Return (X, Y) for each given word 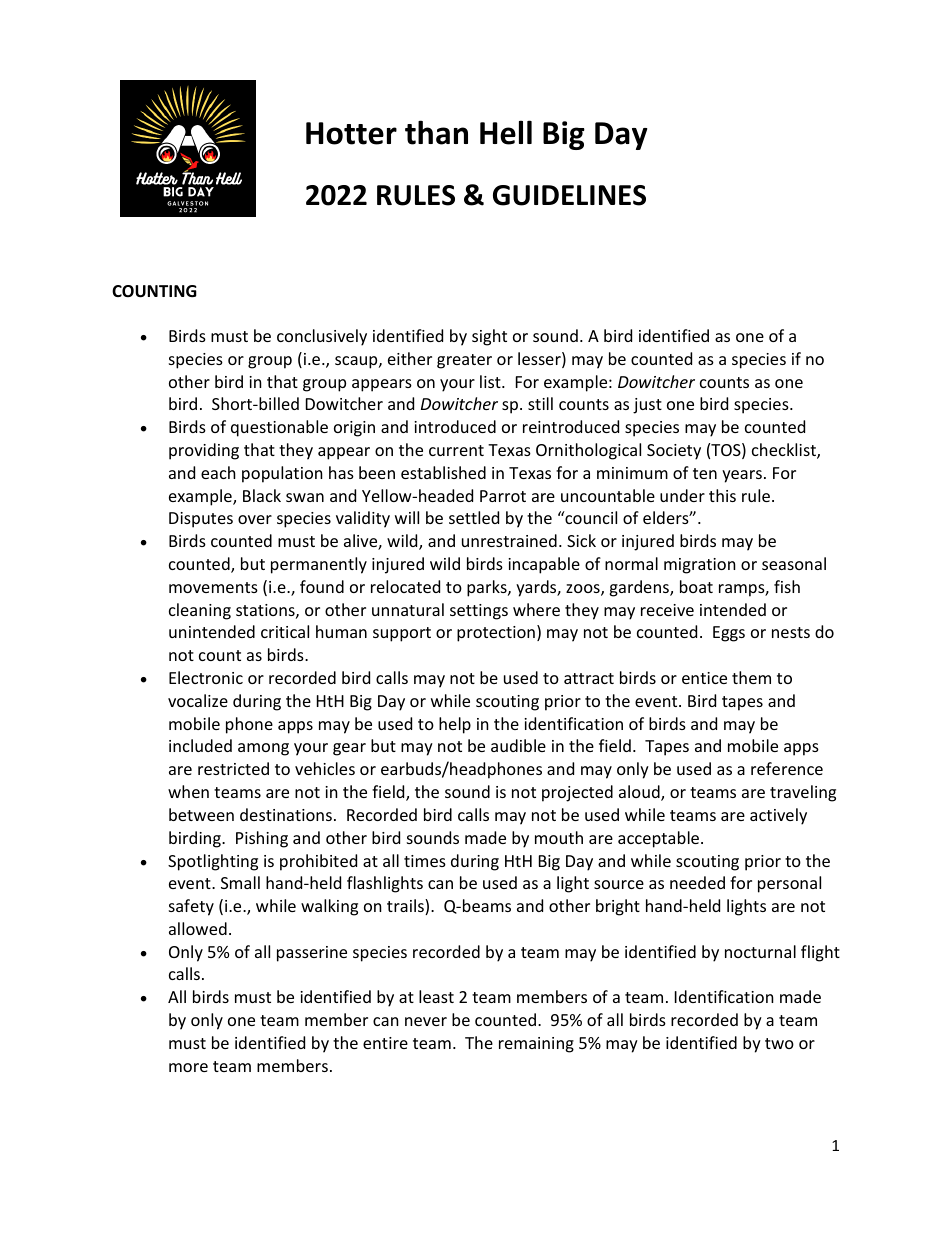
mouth (559, 837)
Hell (506, 132)
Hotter (351, 133)
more (188, 1067)
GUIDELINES (569, 195)
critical (285, 631)
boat (696, 586)
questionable (279, 428)
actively (778, 816)
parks (488, 588)
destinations (286, 814)
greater (464, 361)
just (647, 406)
